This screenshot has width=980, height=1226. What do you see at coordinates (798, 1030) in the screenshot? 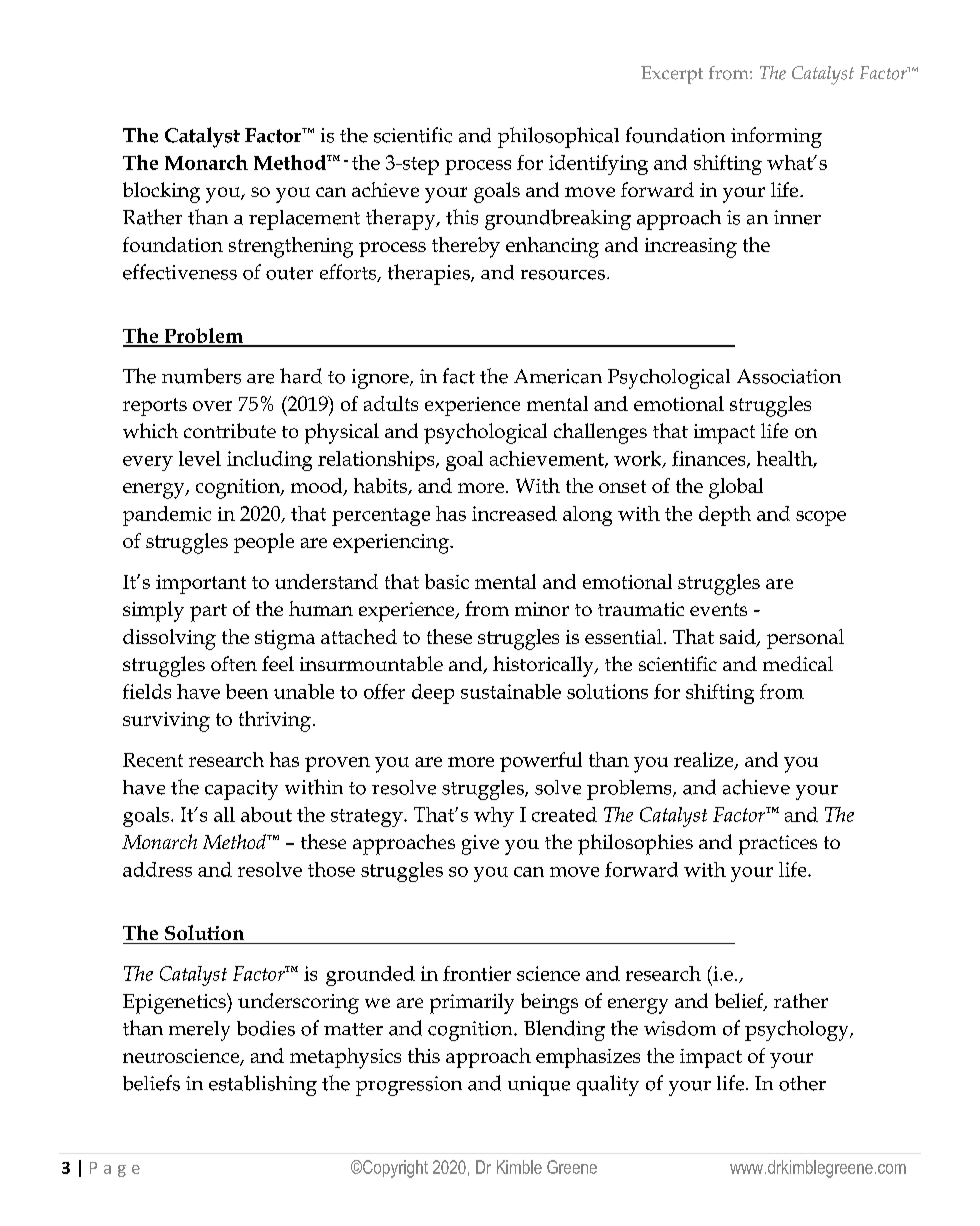
I see `psychology` at bounding box center [798, 1030].
